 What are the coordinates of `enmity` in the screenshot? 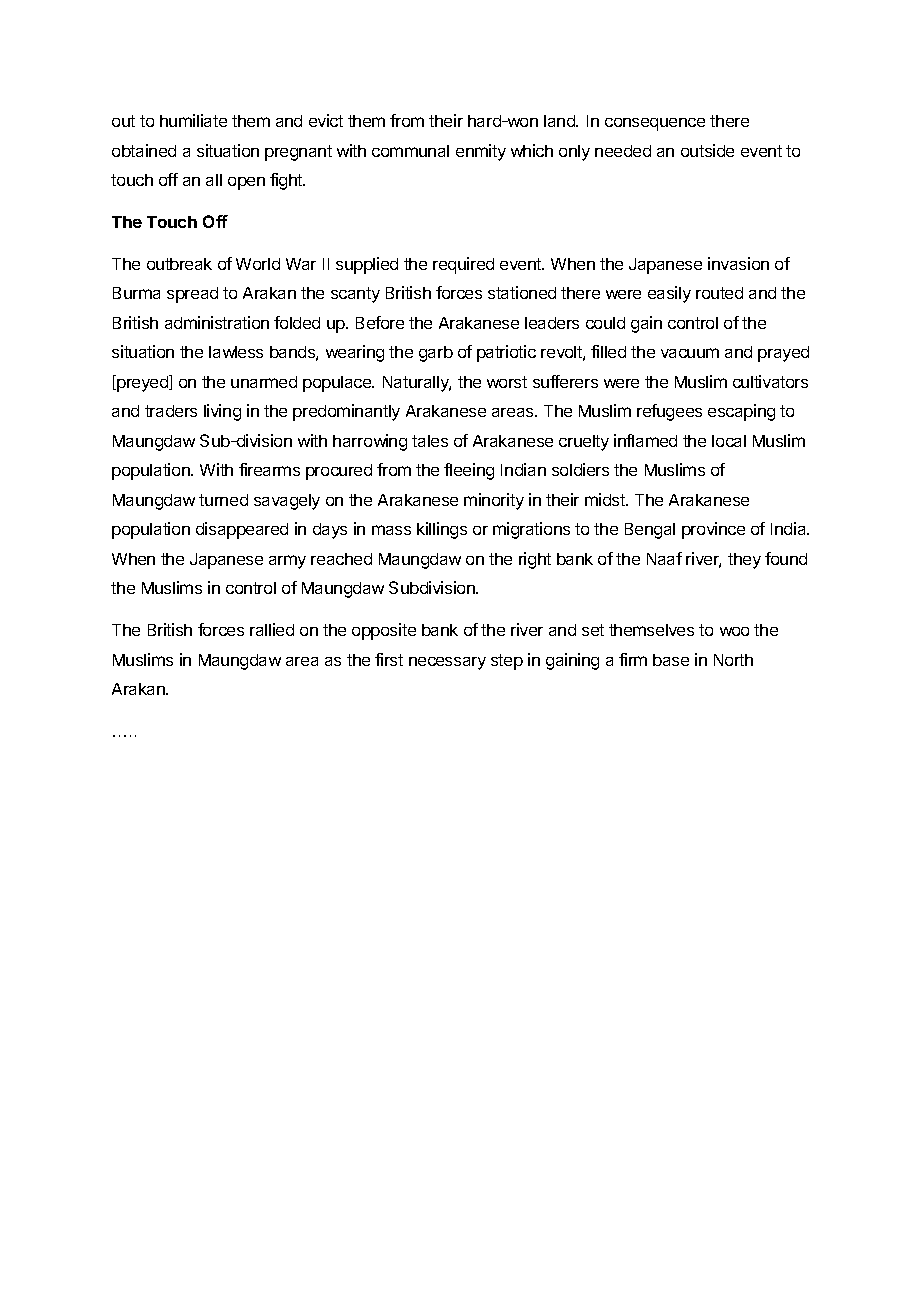 It's located at (481, 152).
